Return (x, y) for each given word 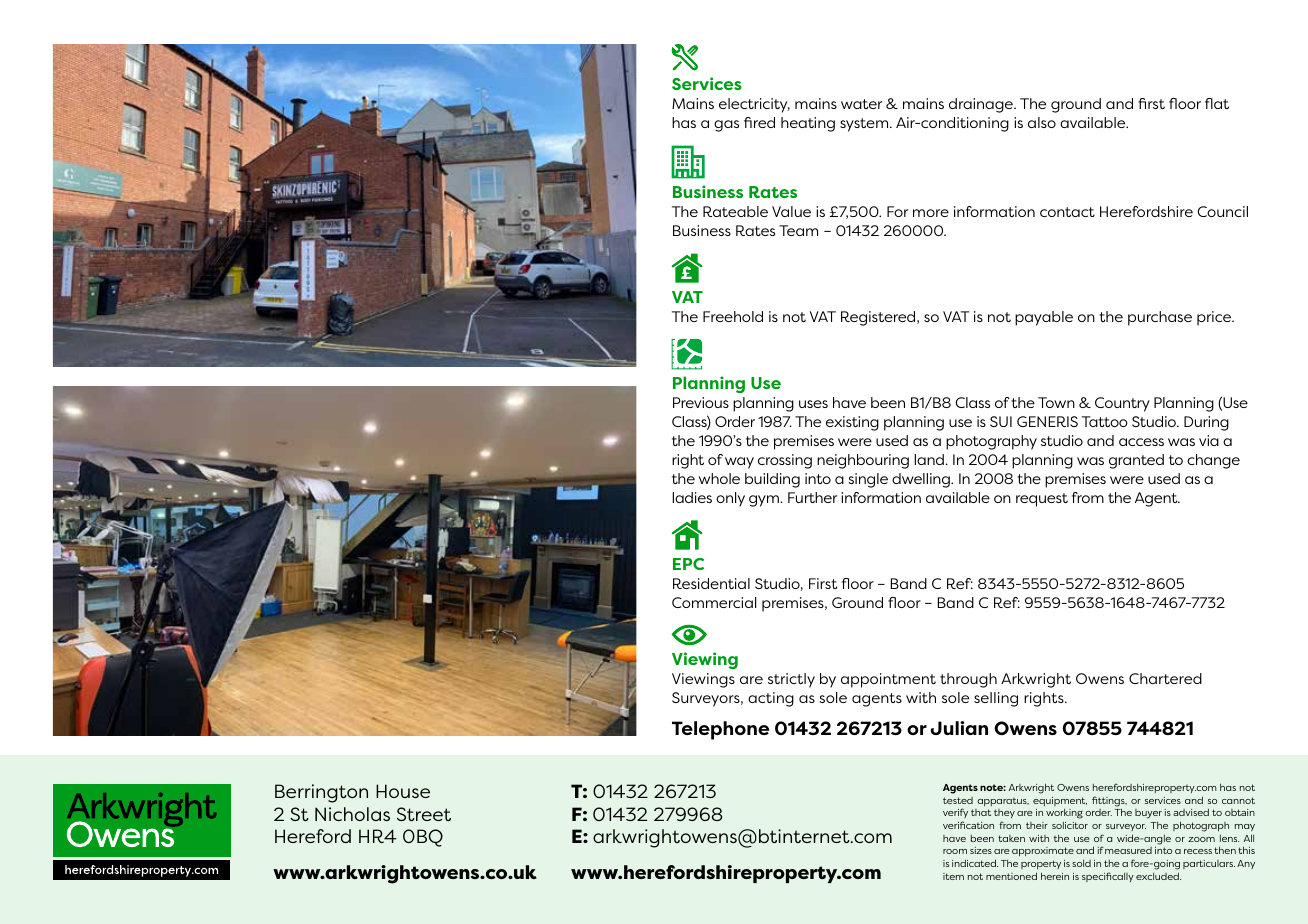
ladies (692, 497)
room (955, 851)
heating (808, 124)
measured (1128, 850)
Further (812, 497)
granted (1136, 461)
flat (1217, 103)
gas (726, 126)
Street (424, 814)
